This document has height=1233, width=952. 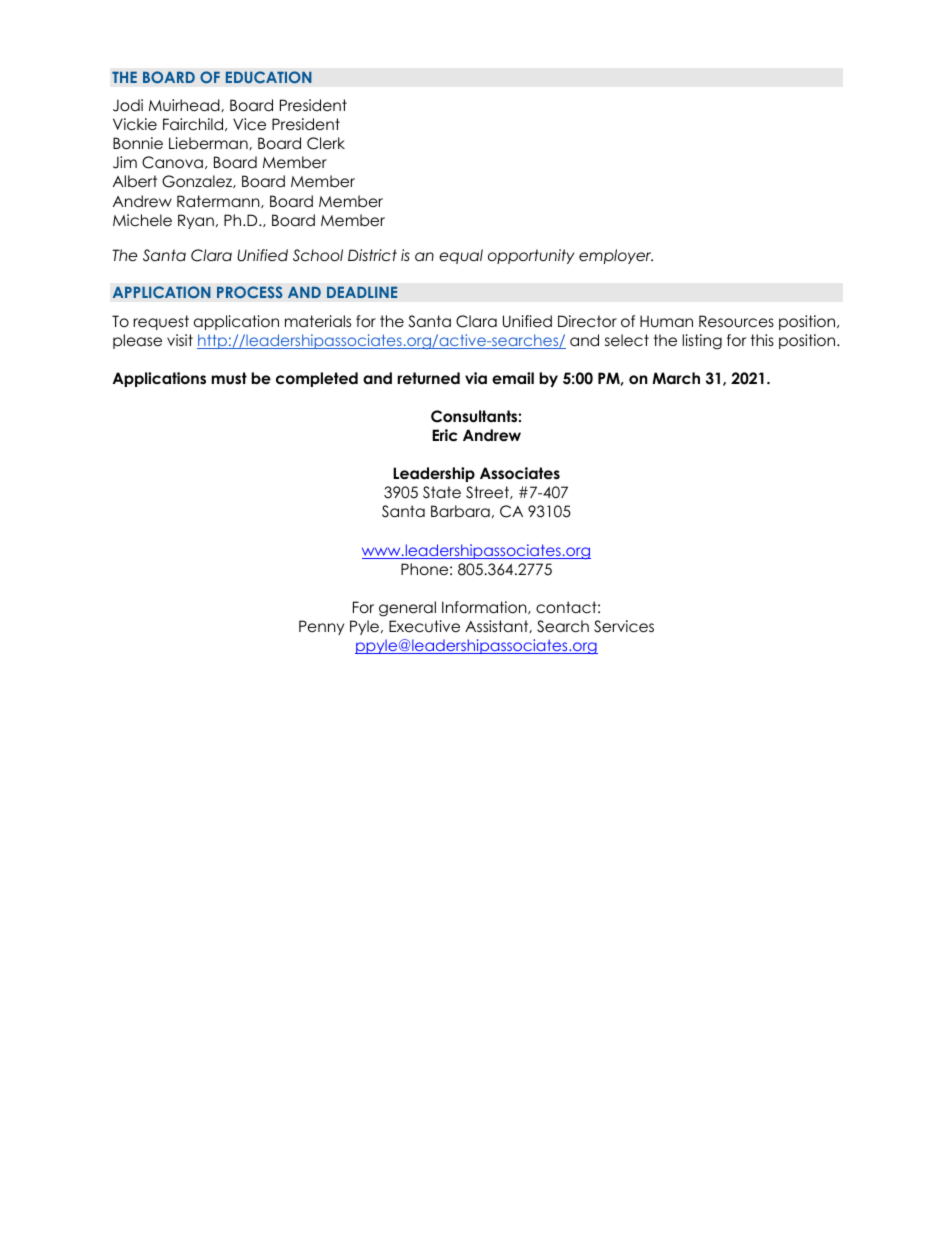 I want to click on Fairchild, so click(x=194, y=124).
